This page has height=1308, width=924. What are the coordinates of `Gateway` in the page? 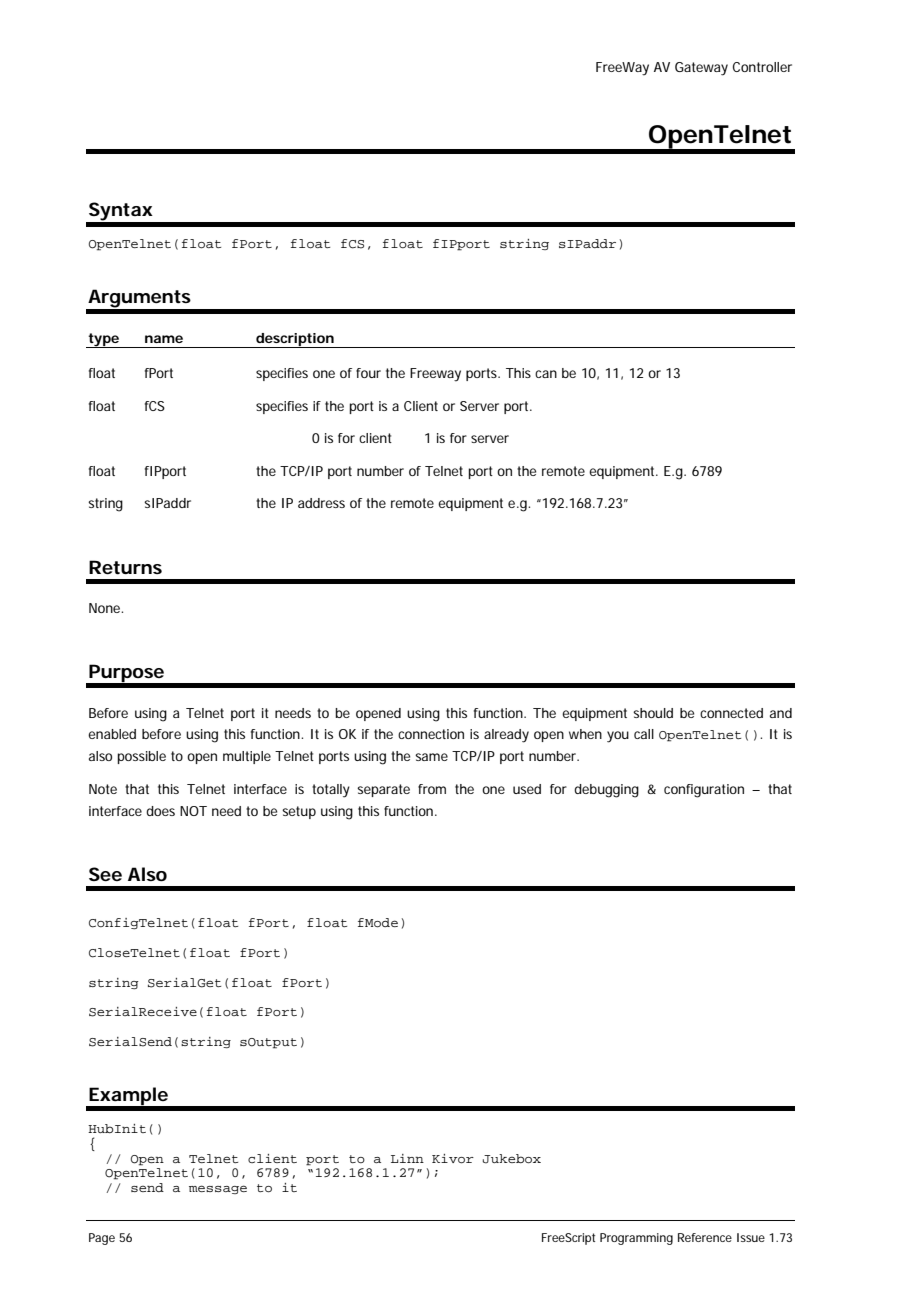 It's located at (701, 69).
